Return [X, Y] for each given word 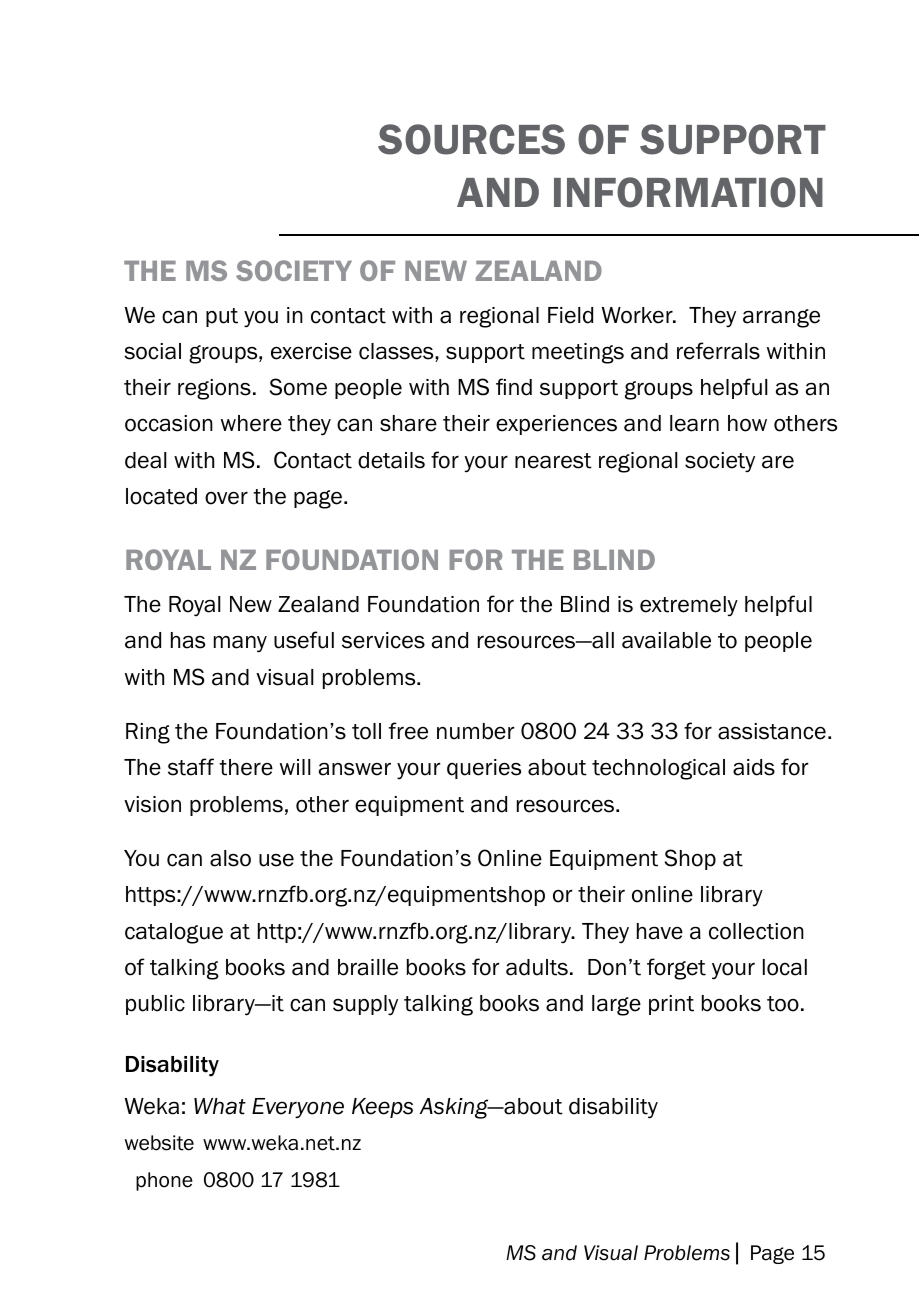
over [226, 498]
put [222, 317]
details [391, 460]
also [230, 858]
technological [658, 769]
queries [484, 769]
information [688, 192]
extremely [689, 606]
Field [570, 315]
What [220, 1106]
